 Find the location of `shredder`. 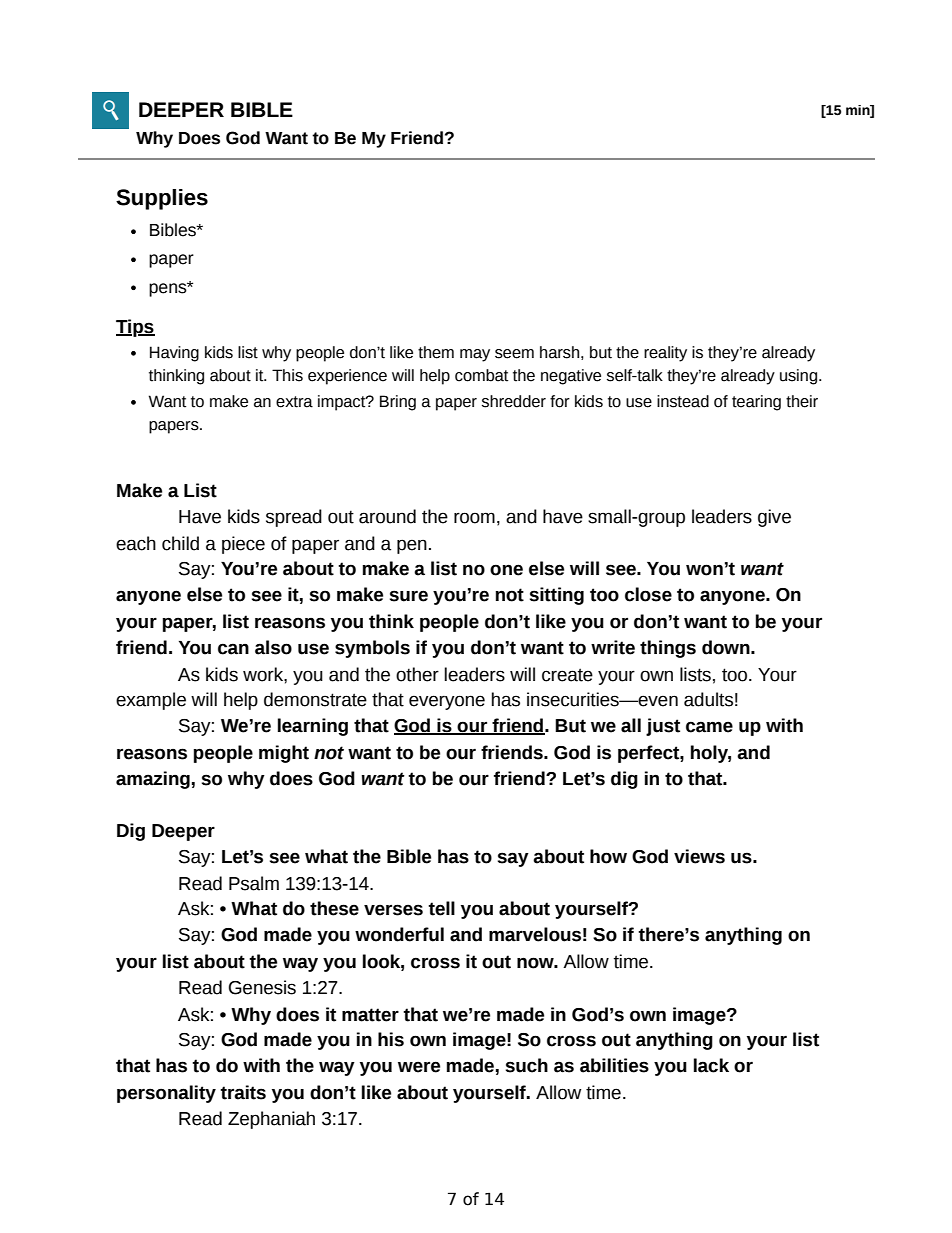

shredder is located at coordinates (514, 401).
